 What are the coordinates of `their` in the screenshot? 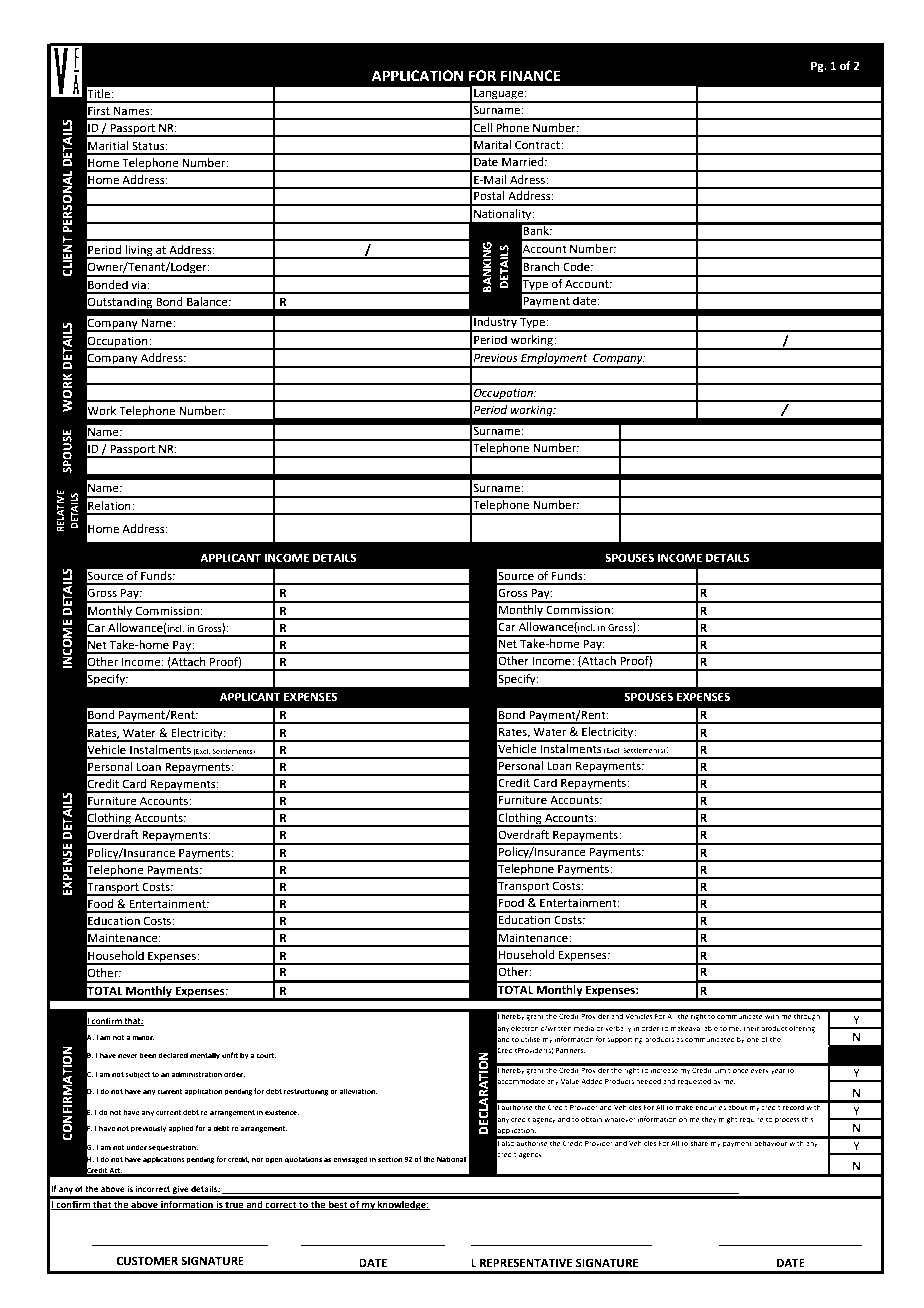 It's located at (751, 1028).
